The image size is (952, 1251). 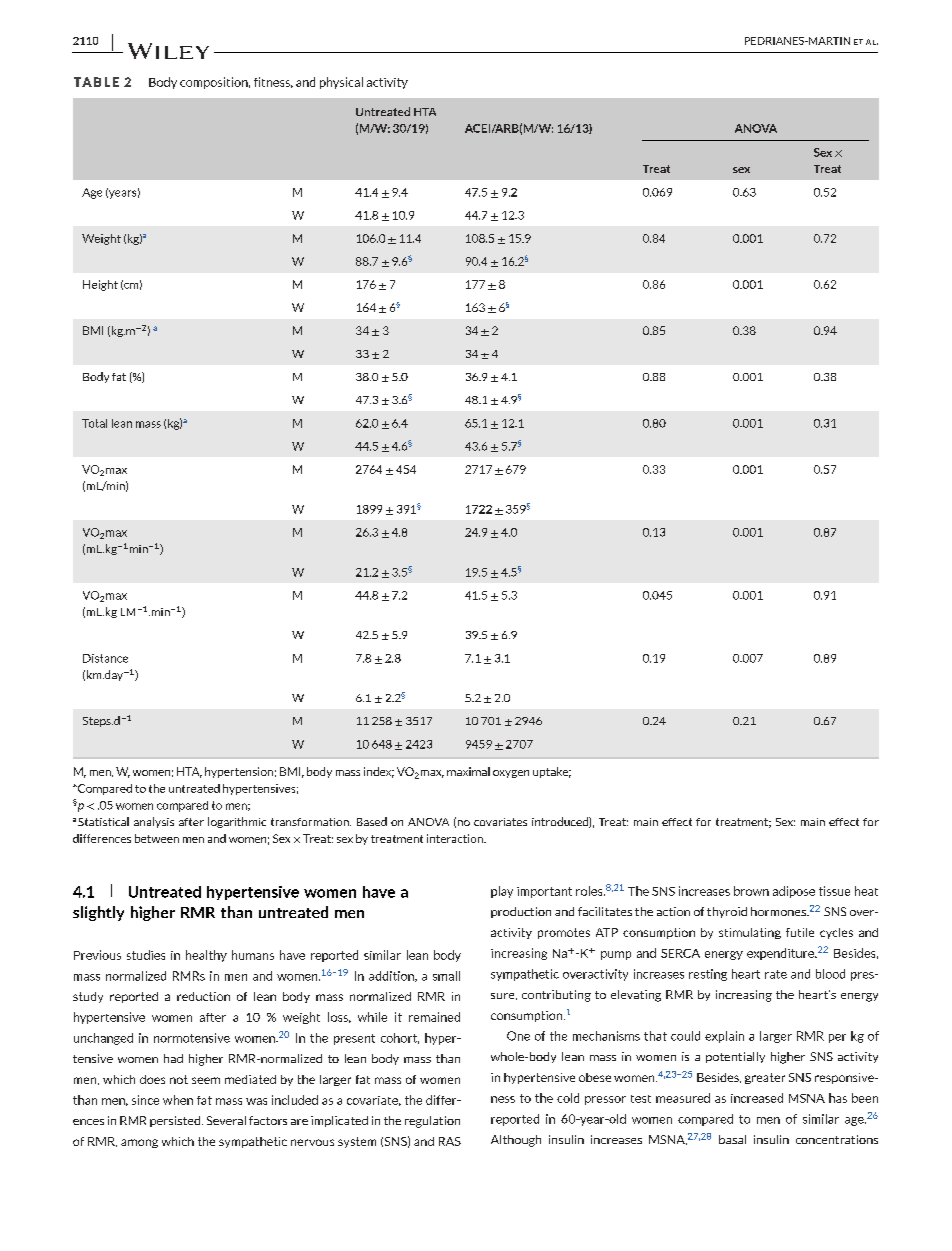 What do you see at coordinates (100, 285) in the screenshot?
I see `Height` at bounding box center [100, 285].
